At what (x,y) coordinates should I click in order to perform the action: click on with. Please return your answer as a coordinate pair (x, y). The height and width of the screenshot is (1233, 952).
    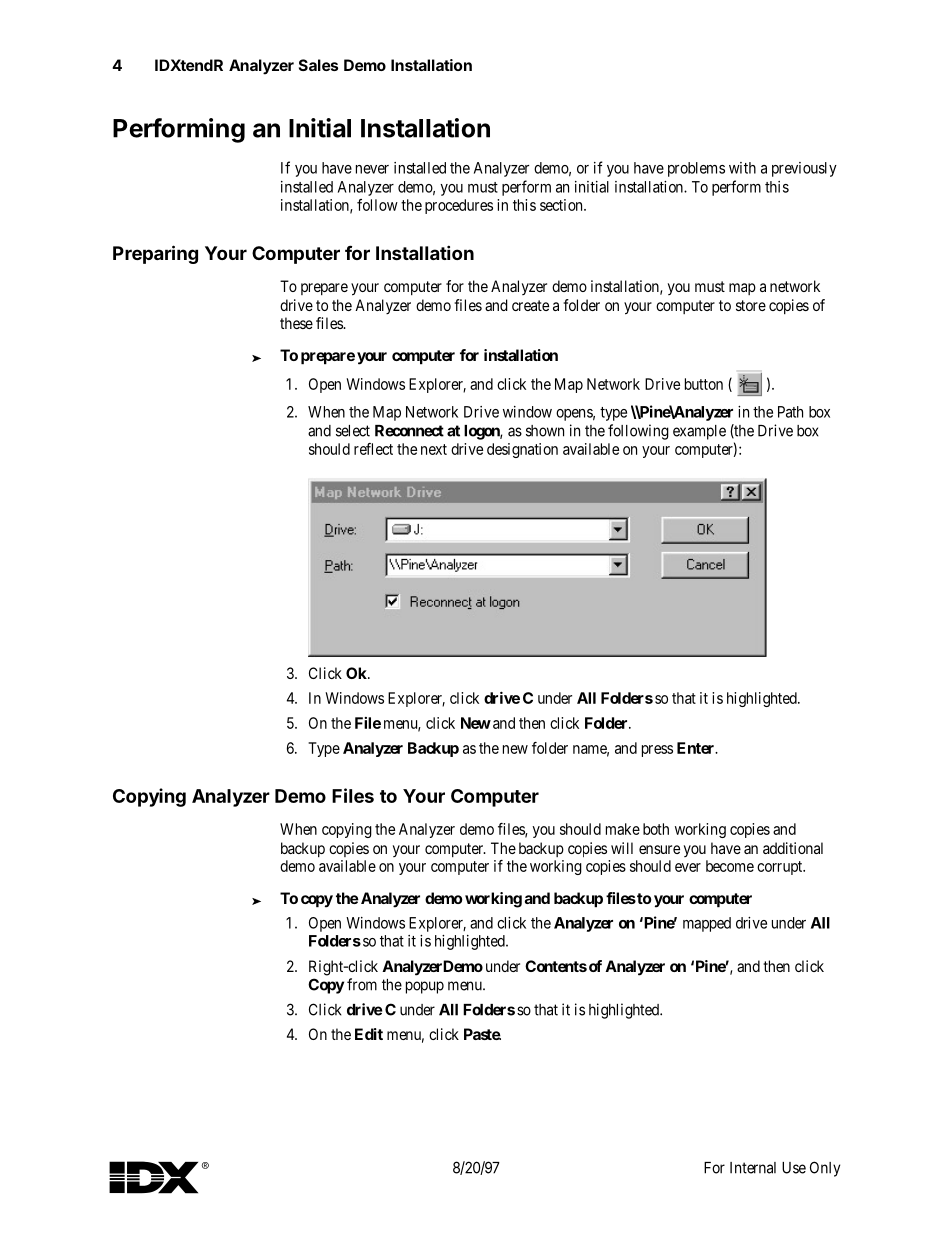
    Looking at the image, I should click on (742, 168).
